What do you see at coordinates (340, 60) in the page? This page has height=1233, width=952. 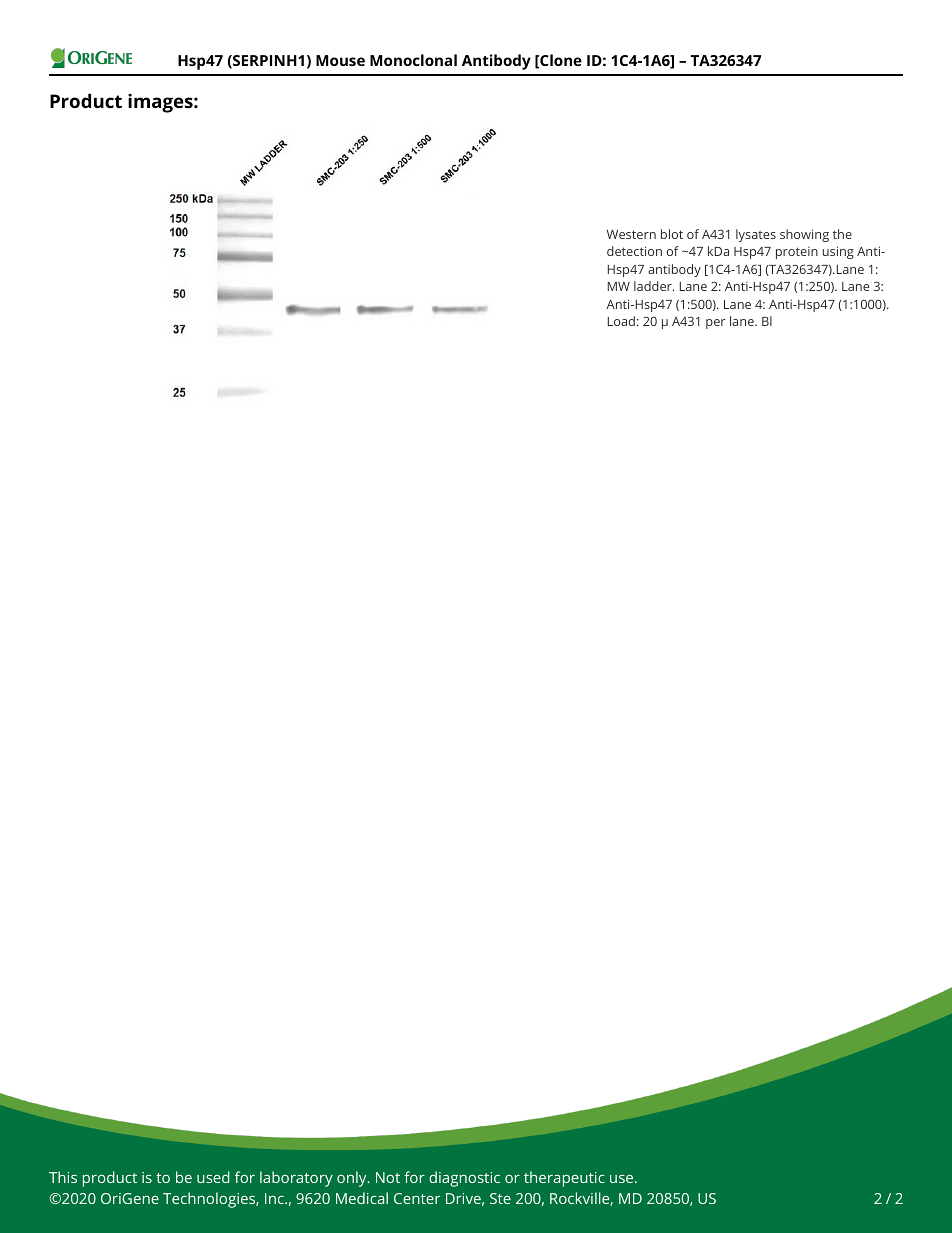 I see `Mouse` at bounding box center [340, 60].
